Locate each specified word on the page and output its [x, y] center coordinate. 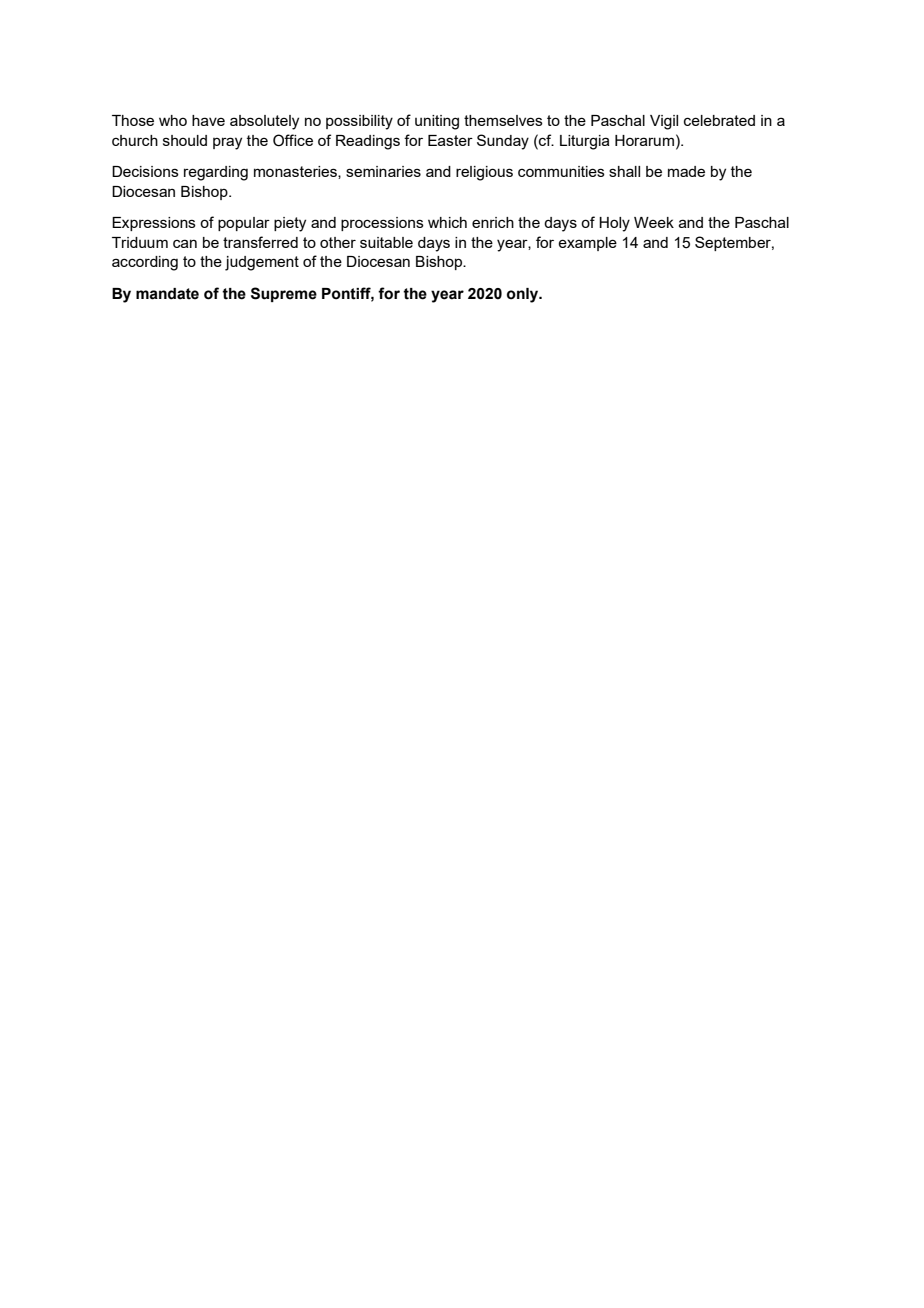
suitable [386, 242]
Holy [614, 224]
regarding [216, 173]
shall [624, 171]
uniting [437, 122]
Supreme [284, 294]
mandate [167, 294]
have [208, 120]
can [185, 243]
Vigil [664, 122]
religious [484, 173]
